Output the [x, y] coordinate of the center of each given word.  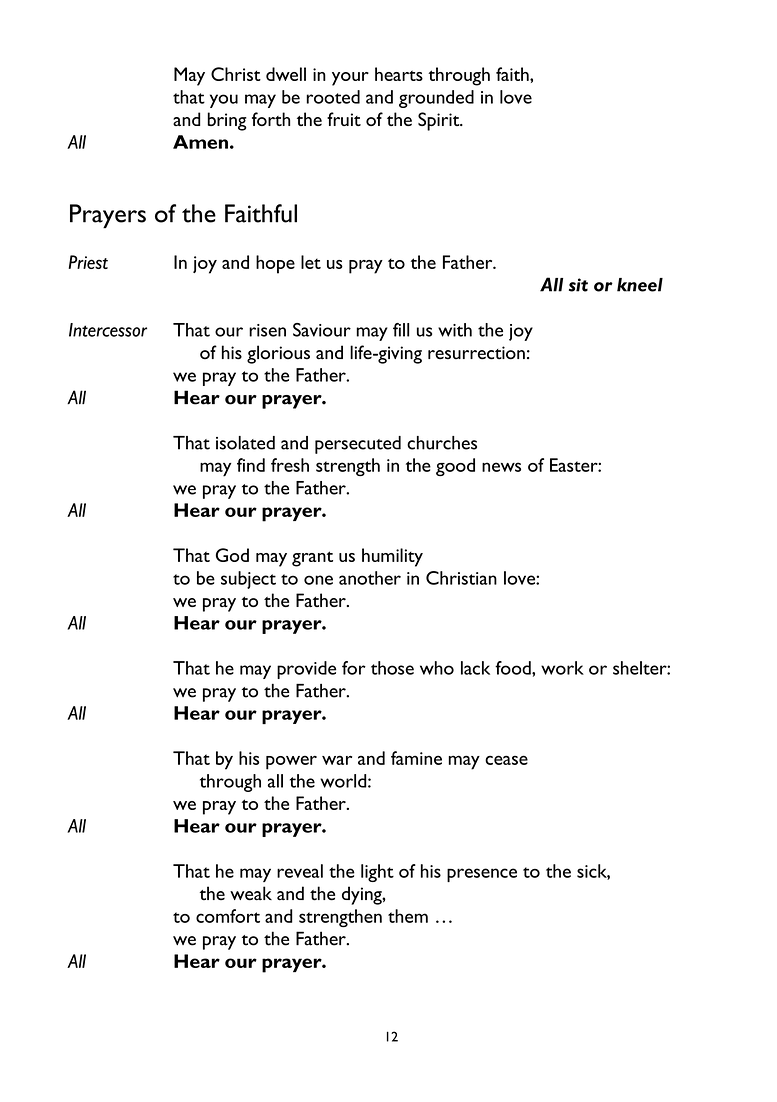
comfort [228, 916]
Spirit [440, 121]
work [562, 668]
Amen [200, 142]
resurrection [476, 353]
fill [401, 330]
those [392, 668]
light [377, 873]
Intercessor [108, 330]
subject [248, 580]
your [350, 79]
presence [482, 875]
